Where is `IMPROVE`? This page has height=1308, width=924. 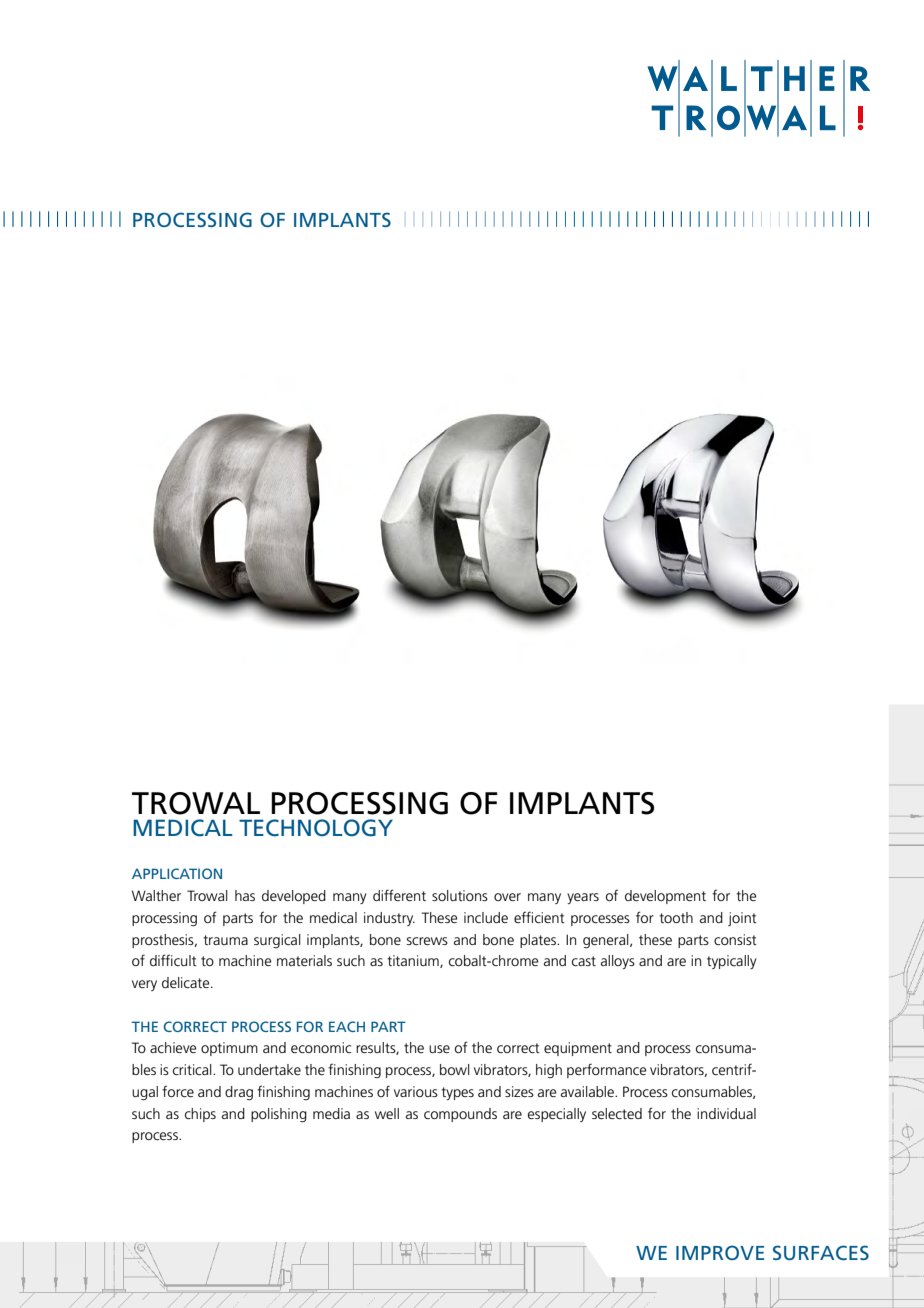
IMPROVE is located at coordinates (720, 1252).
